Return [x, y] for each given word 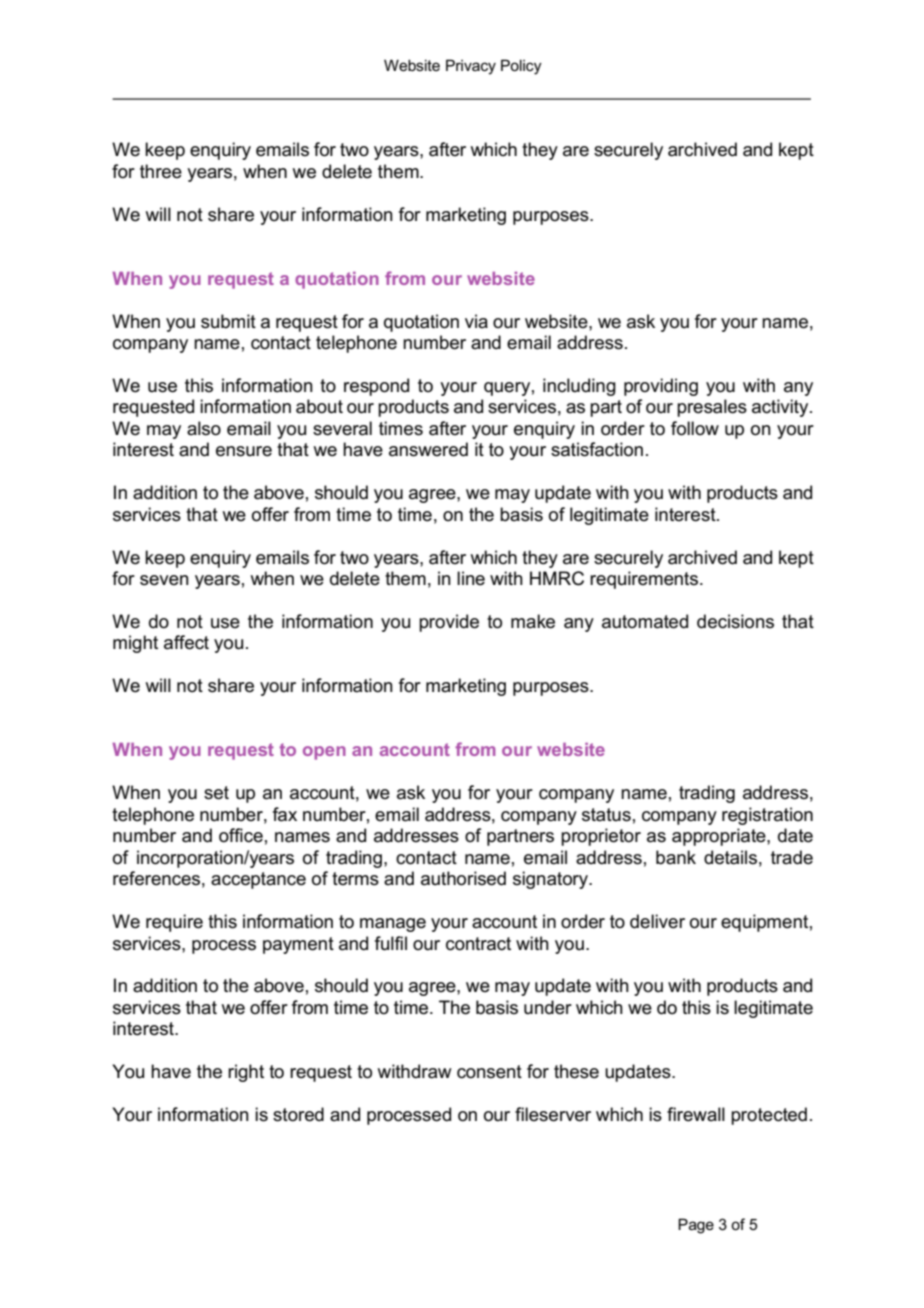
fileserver [553, 1114]
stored [298, 1114]
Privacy [471, 67]
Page [696, 1226]
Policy [521, 67]
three [161, 171]
